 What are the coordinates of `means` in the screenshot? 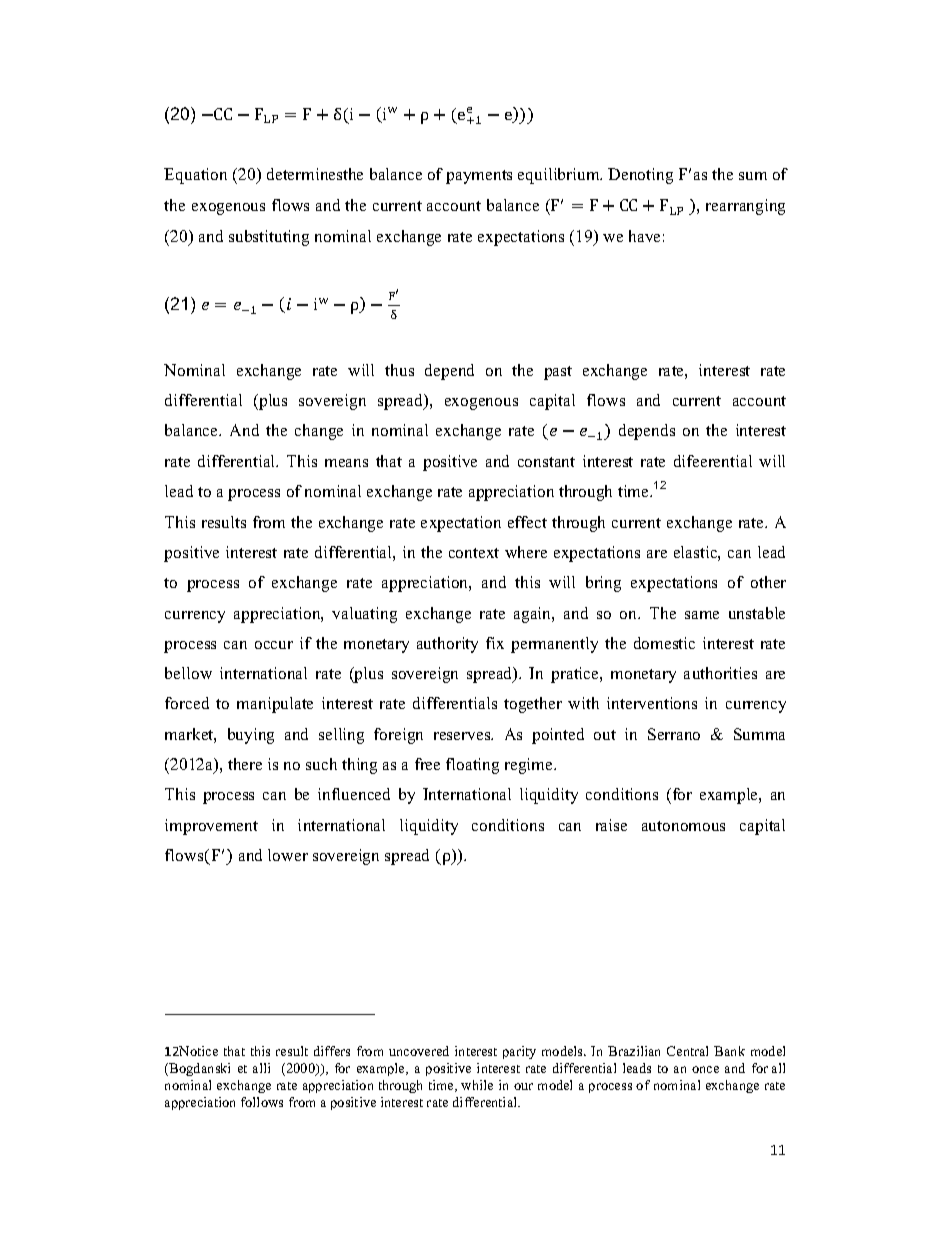 It's located at (346, 463).
